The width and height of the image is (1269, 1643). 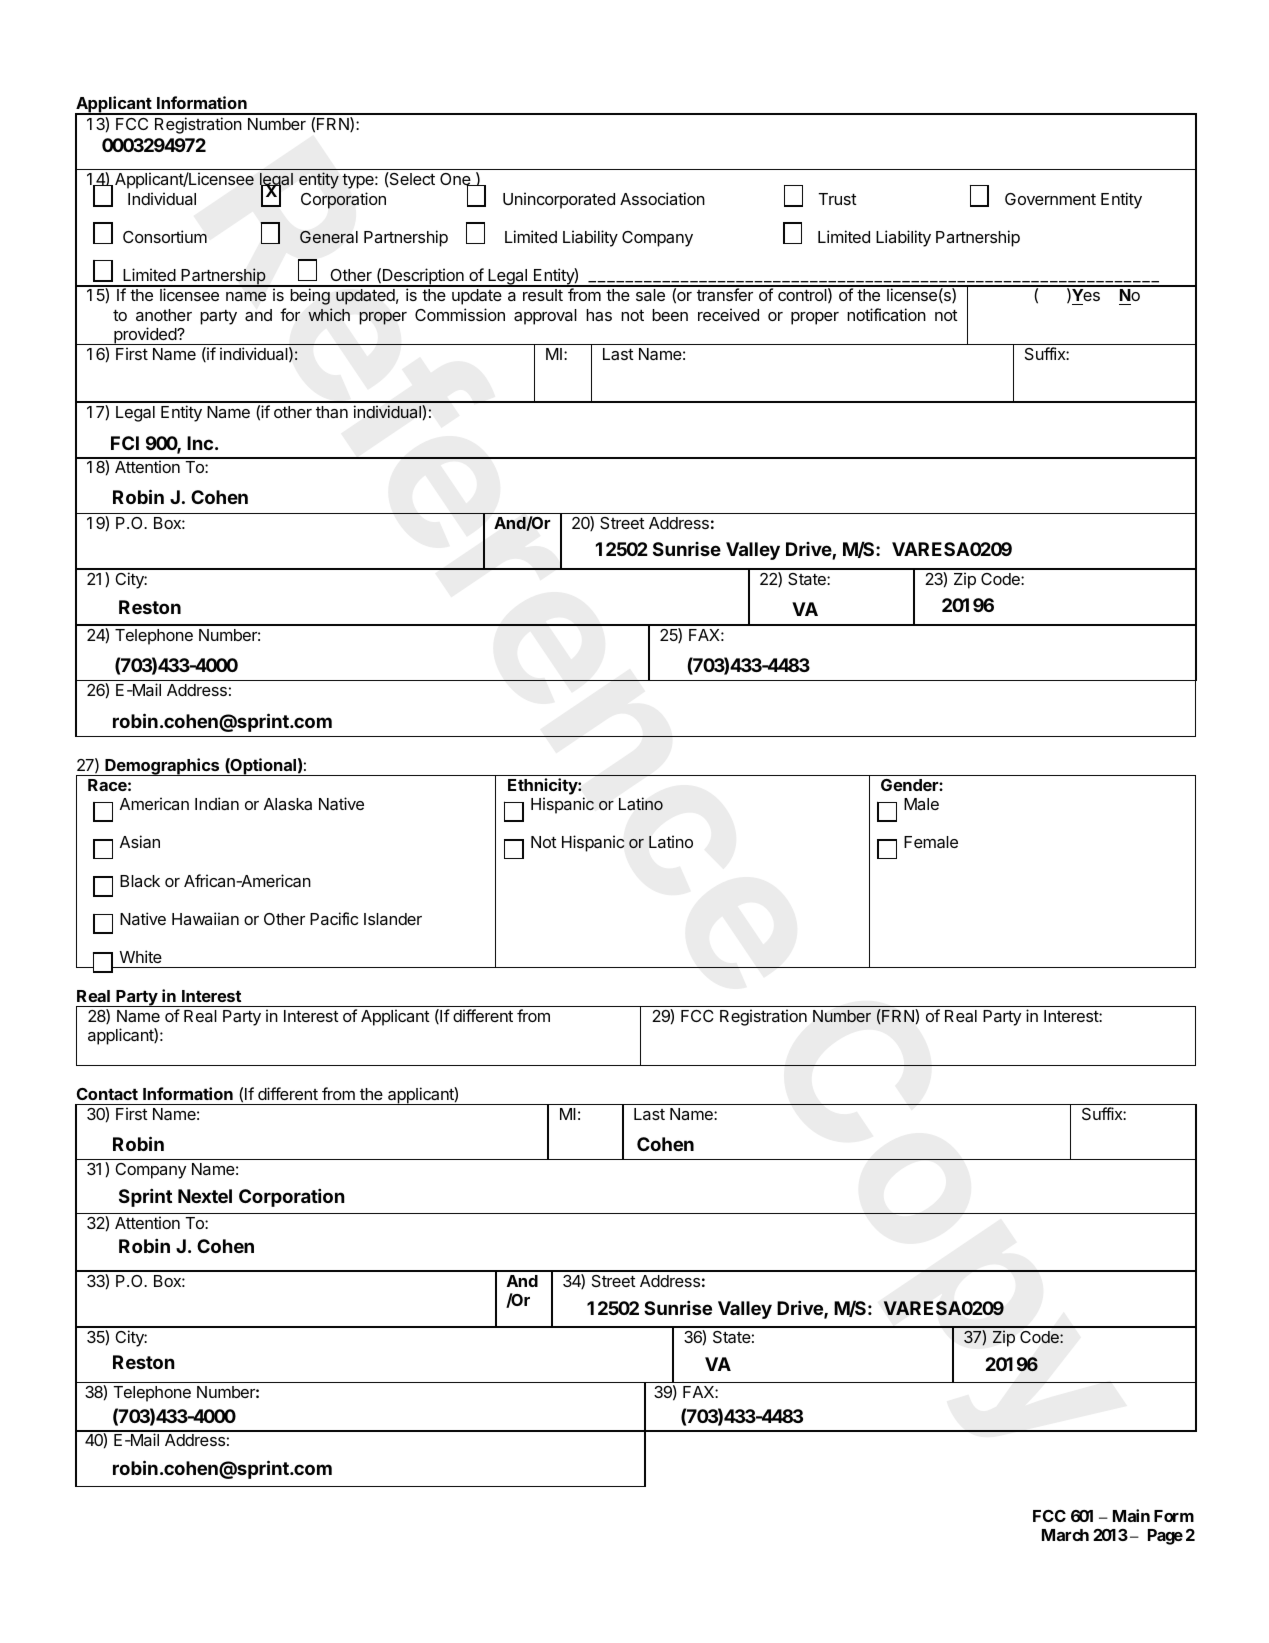 I want to click on Association, so click(x=662, y=198).
